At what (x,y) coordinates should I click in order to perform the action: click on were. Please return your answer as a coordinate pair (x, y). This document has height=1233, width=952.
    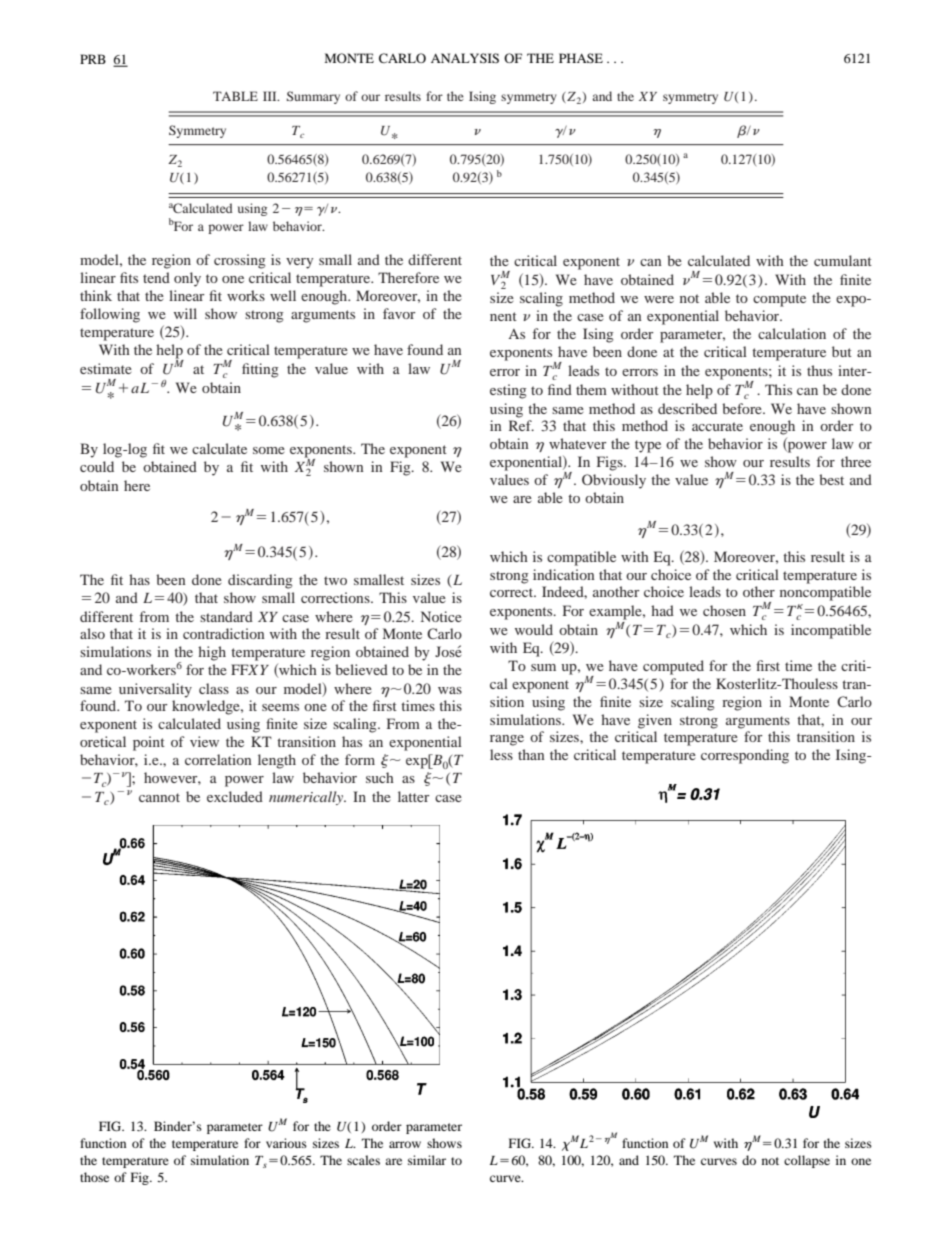
    Looking at the image, I should click on (659, 299).
